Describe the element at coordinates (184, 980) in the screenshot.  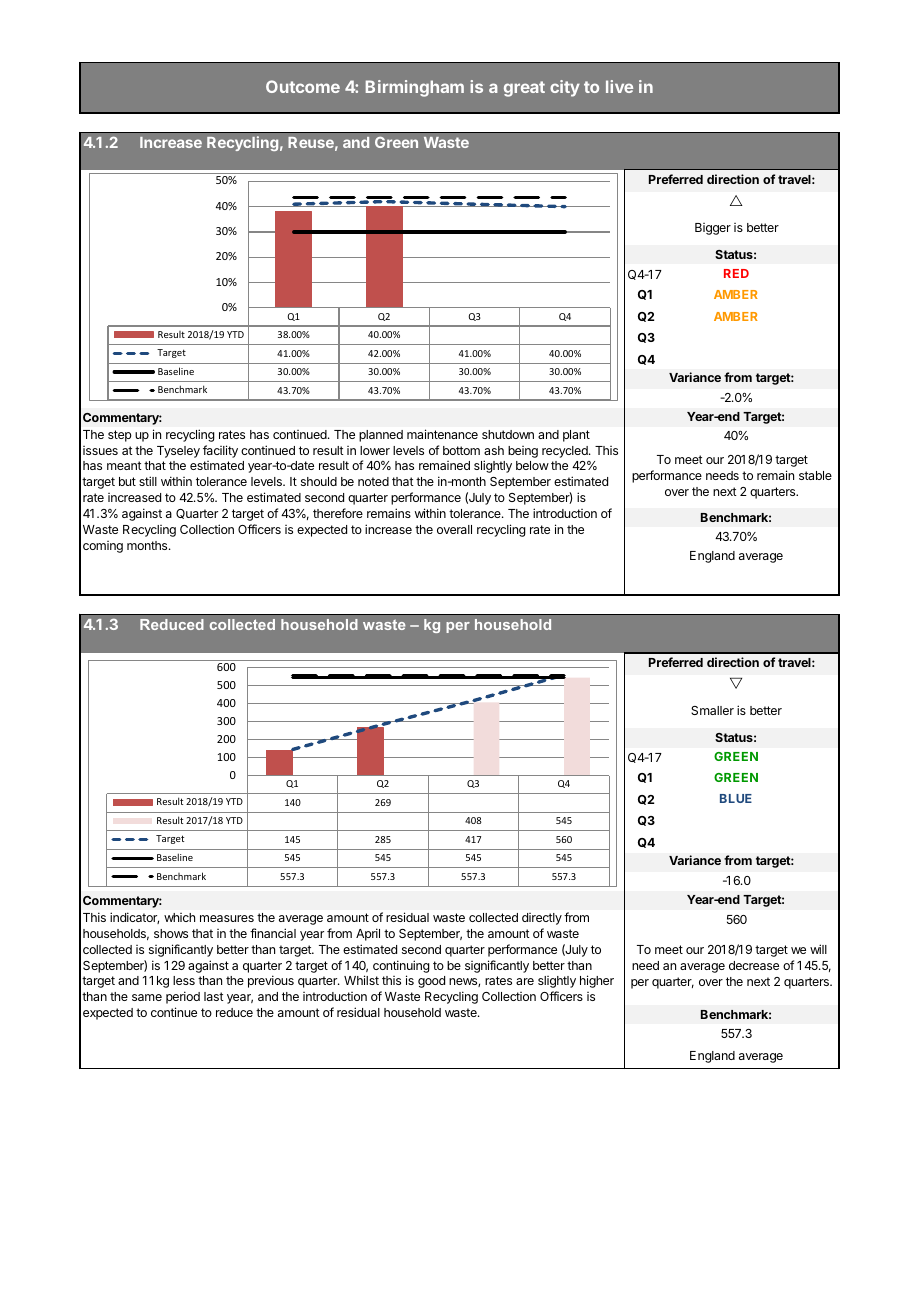
I see `less` at that location.
